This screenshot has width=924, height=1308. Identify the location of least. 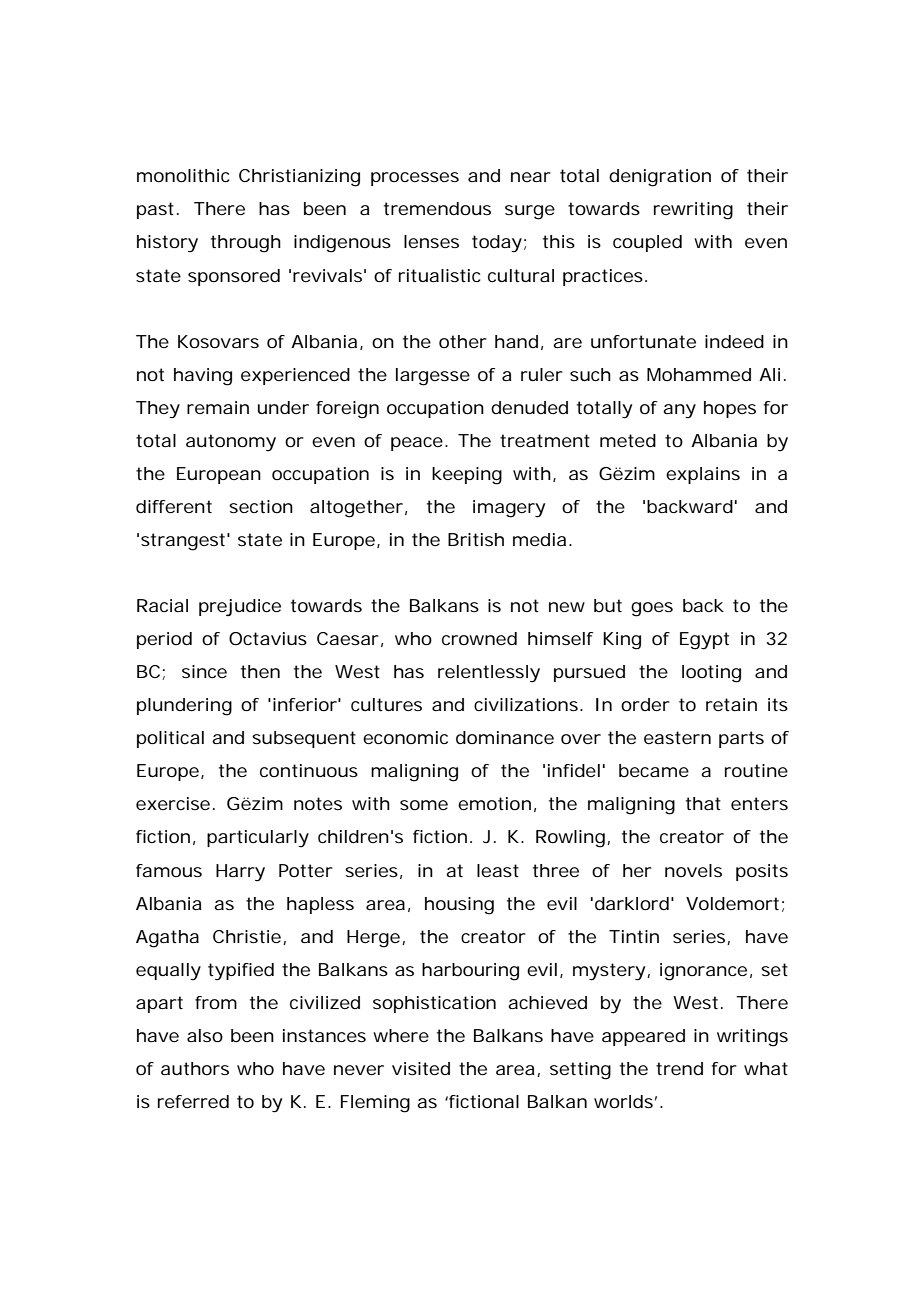
(498, 870).
